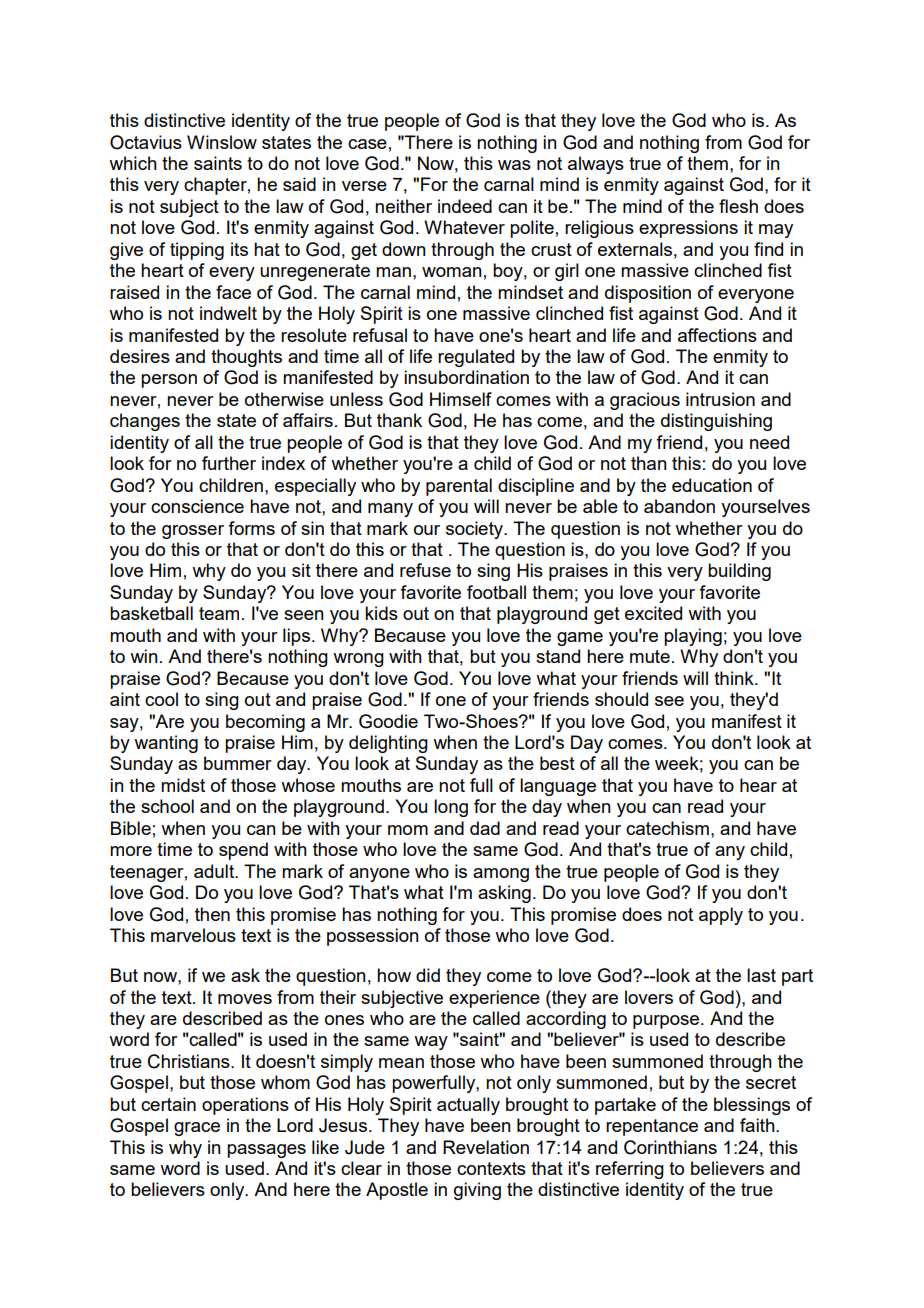 The image size is (924, 1308). I want to click on then, so click(212, 914).
